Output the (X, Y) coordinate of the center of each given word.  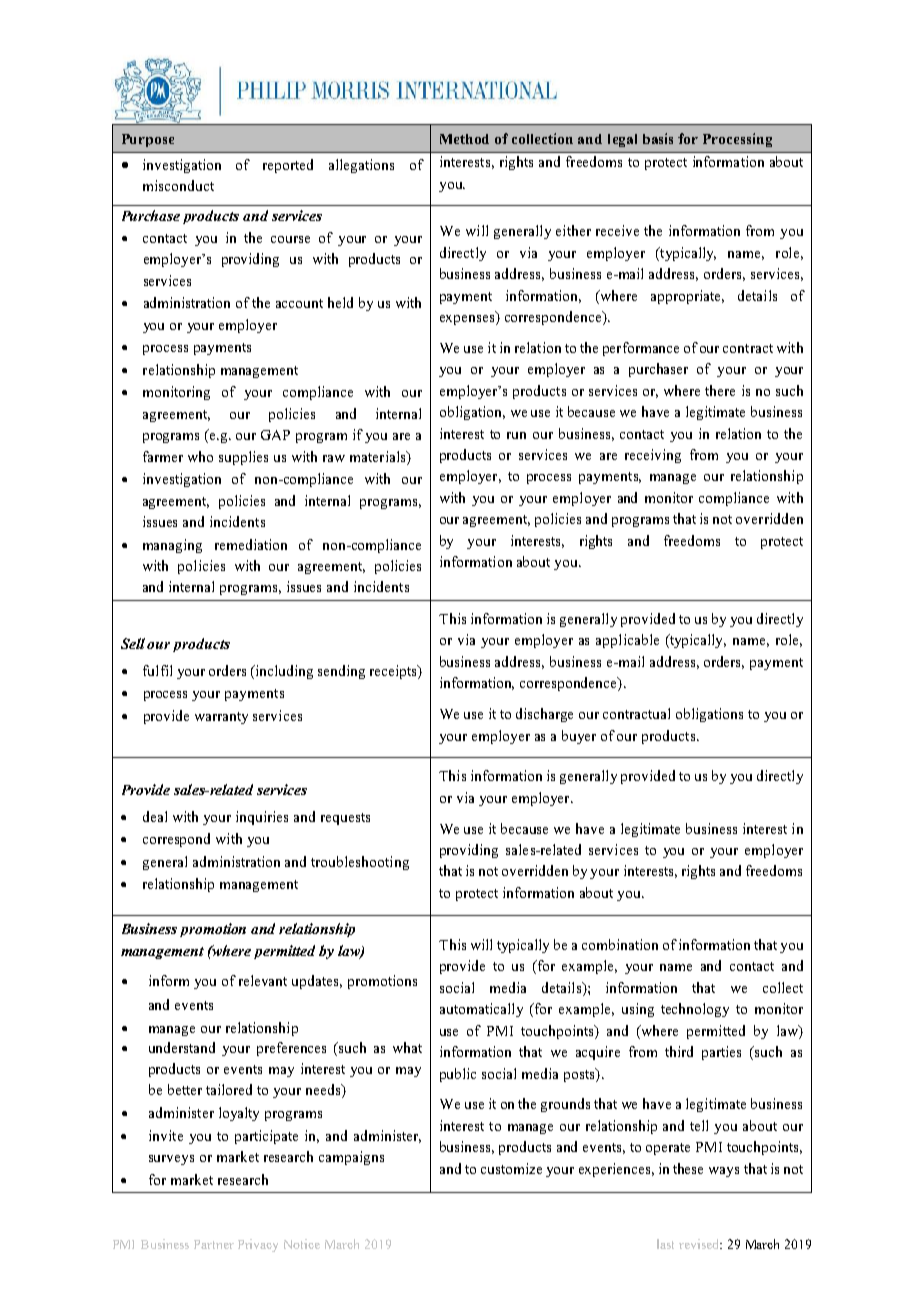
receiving (653, 456)
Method (464, 139)
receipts (394, 672)
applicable (627, 641)
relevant (263, 980)
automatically (481, 1010)
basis (658, 138)
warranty (221, 718)
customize (511, 1168)
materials (379, 456)
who (200, 456)
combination (620, 944)
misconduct (178, 185)
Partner (214, 1244)
